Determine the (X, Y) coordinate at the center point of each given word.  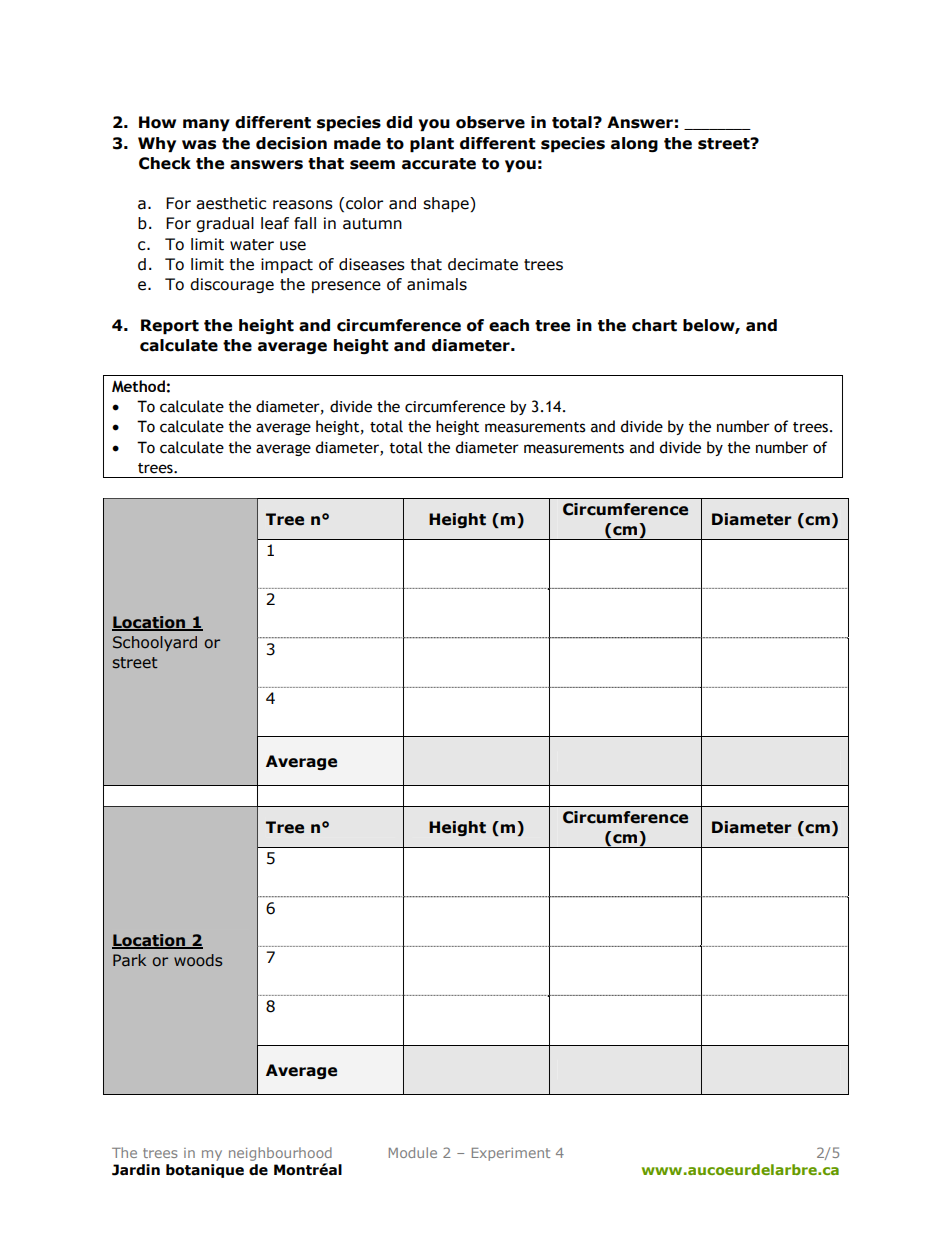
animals (437, 284)
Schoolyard (155, 643)
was (199, 145)
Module (413, 1152)
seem (372, 165)
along (634, 144)
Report (170, 327)
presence (346, 287)
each (509, 325)
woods (198, 960)
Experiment (511, 1154)
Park (129, 960)
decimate (483, 264)
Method (138, 386)
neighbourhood (280, 1154)
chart (654, 325)
